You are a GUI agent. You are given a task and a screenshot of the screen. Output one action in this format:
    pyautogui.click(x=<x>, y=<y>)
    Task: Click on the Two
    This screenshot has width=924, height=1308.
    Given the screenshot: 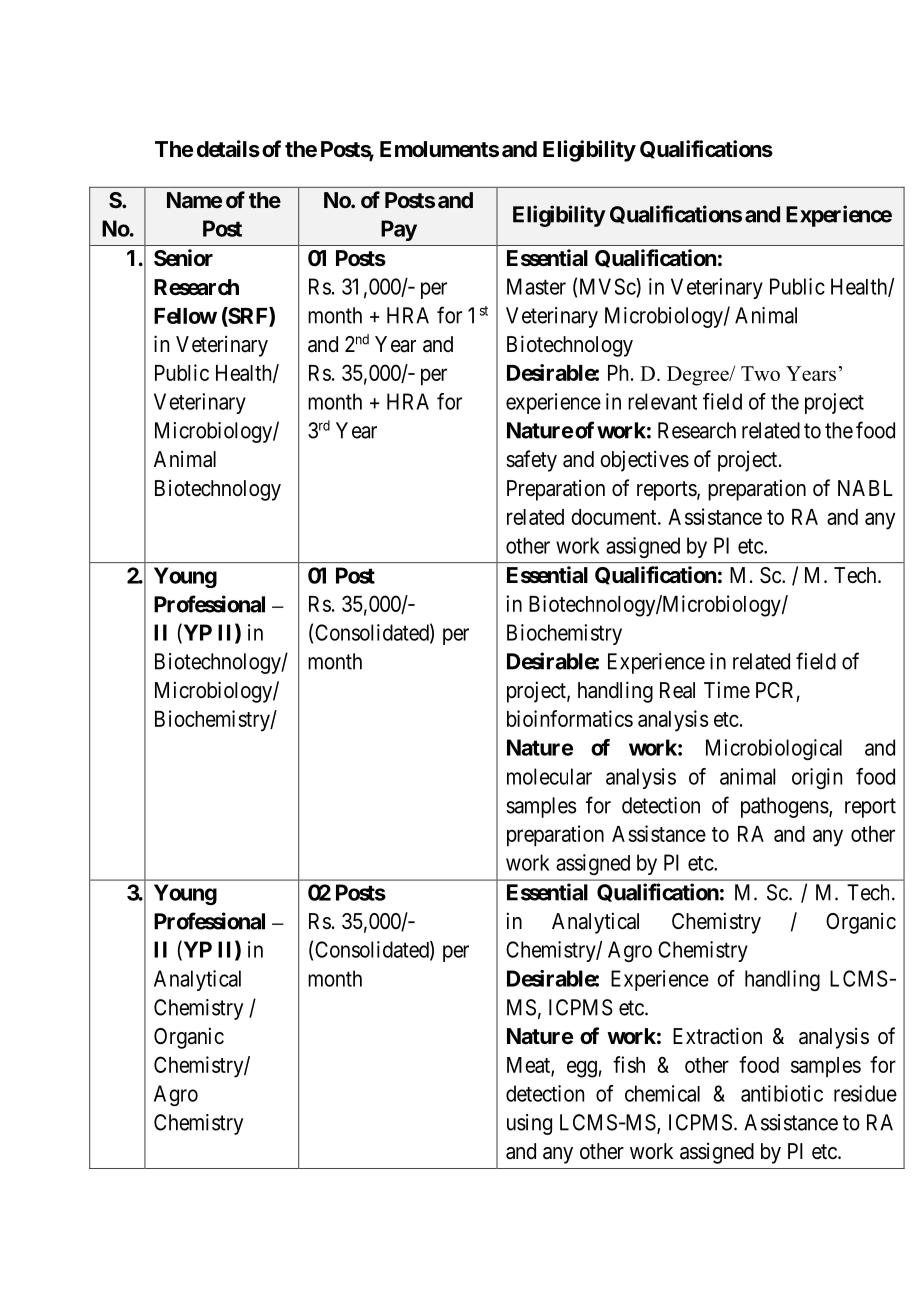 What is the action you would take?
    pyautogui.click(x=760, y=373)
